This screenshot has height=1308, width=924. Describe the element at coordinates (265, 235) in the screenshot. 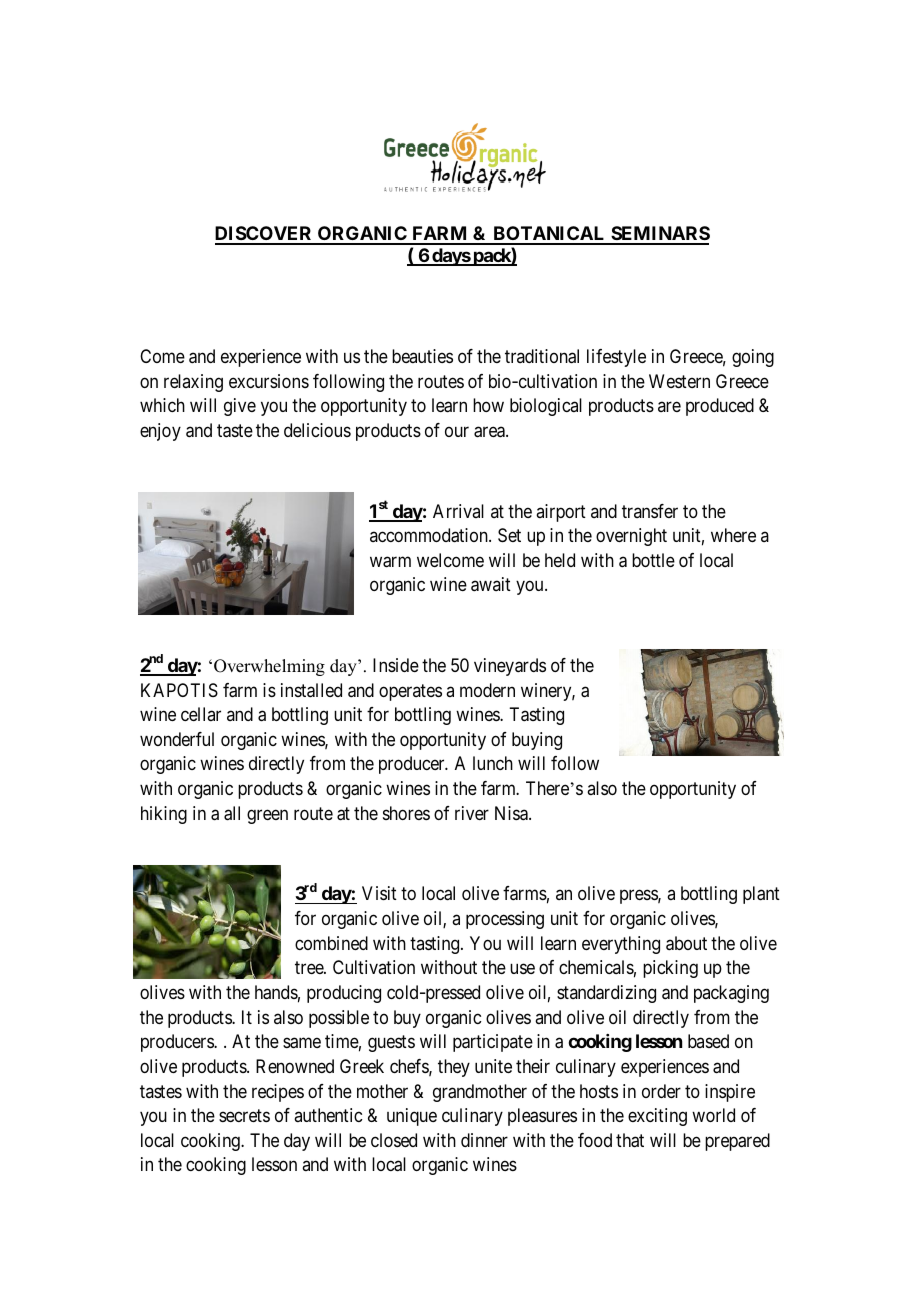

I see `DISCOVER` at that location.
